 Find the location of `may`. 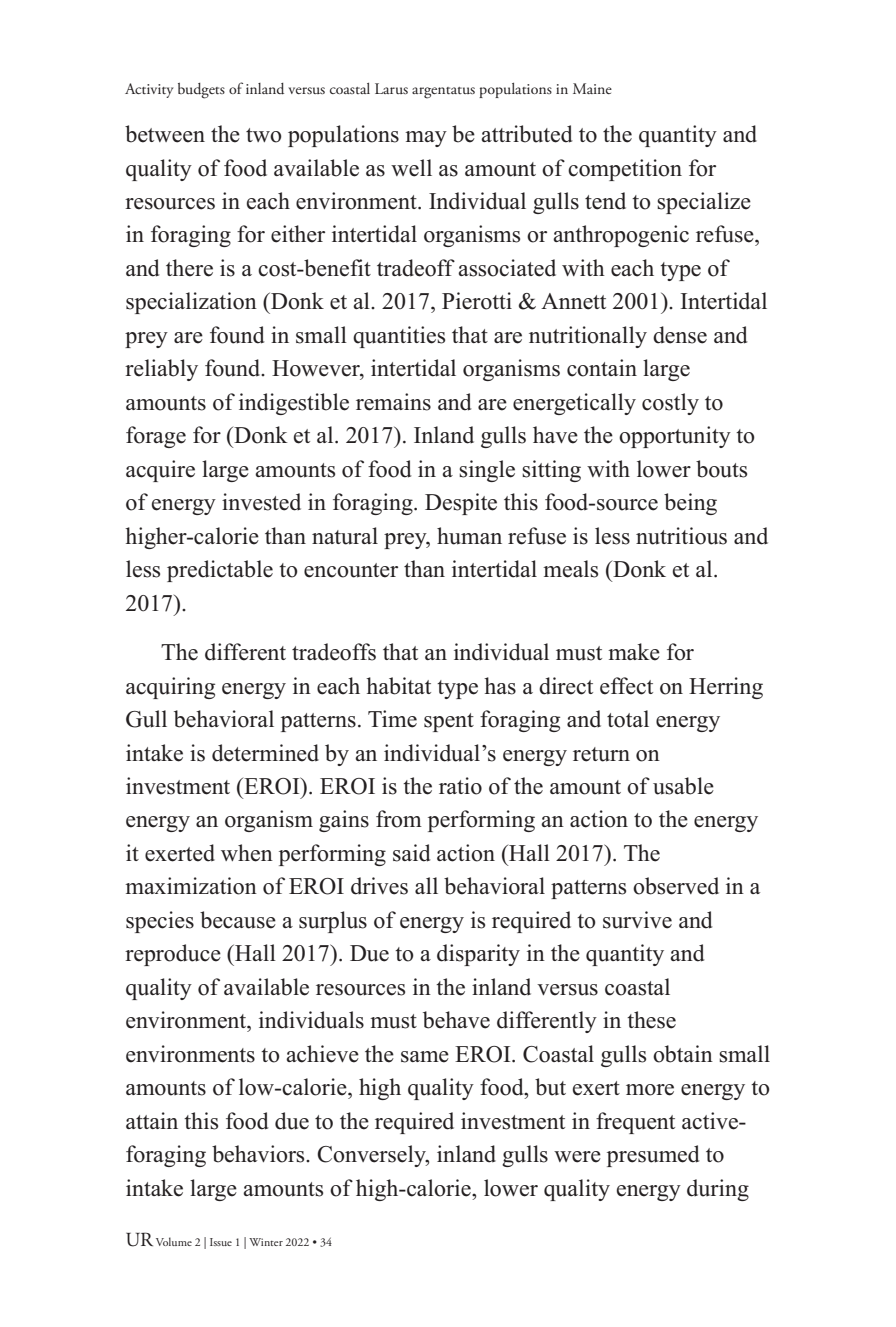

may is located at coordinates (426, 139).
